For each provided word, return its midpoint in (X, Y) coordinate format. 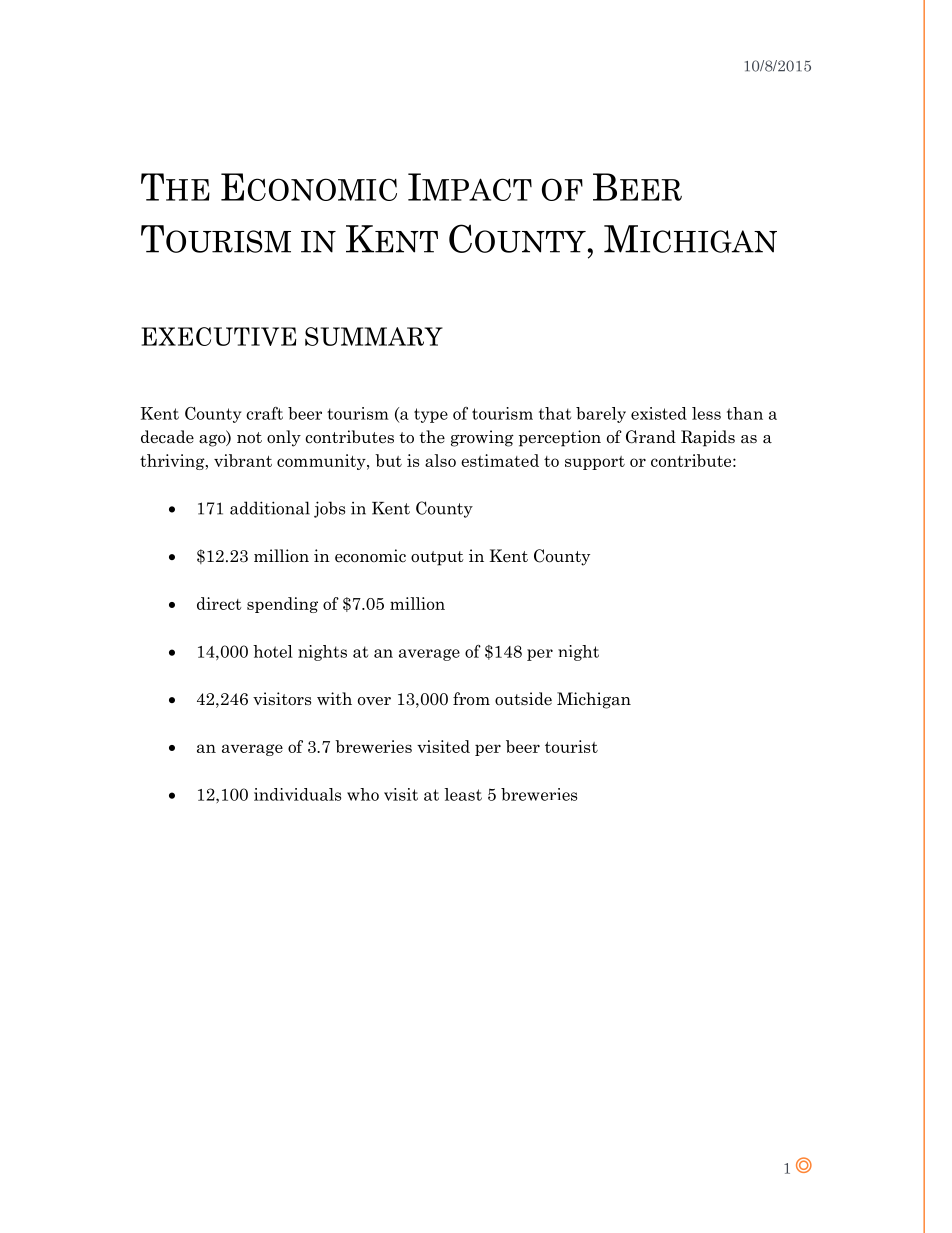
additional (270, 508)
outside (523, 699)
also (440, 460)
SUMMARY (374, 336)
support (595, 463)
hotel (273, 651)
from (471, 699)
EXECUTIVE (219, 336)
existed (659, 413)
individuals (297, 794)
